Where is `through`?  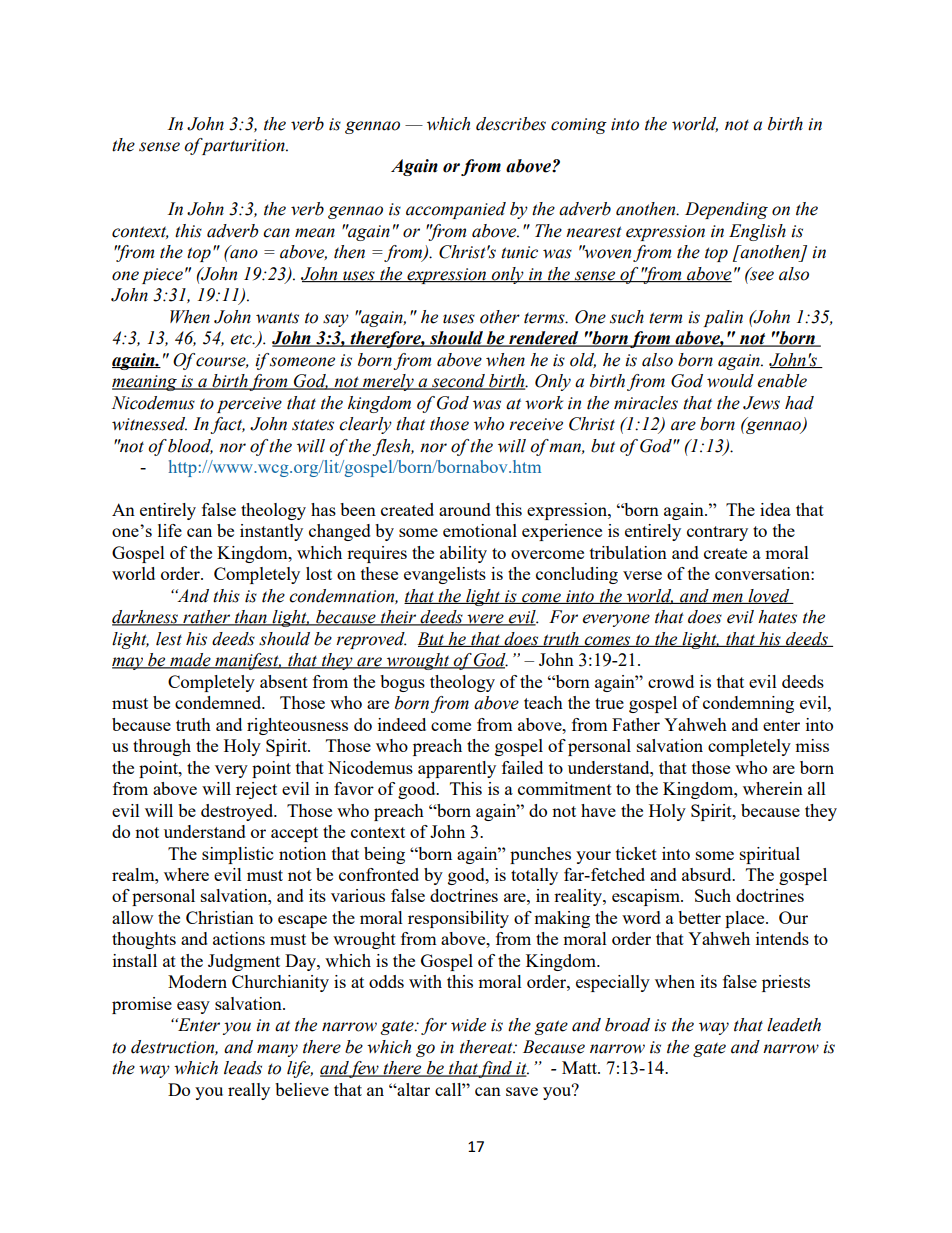 through is located at coordinates (162, 747).
